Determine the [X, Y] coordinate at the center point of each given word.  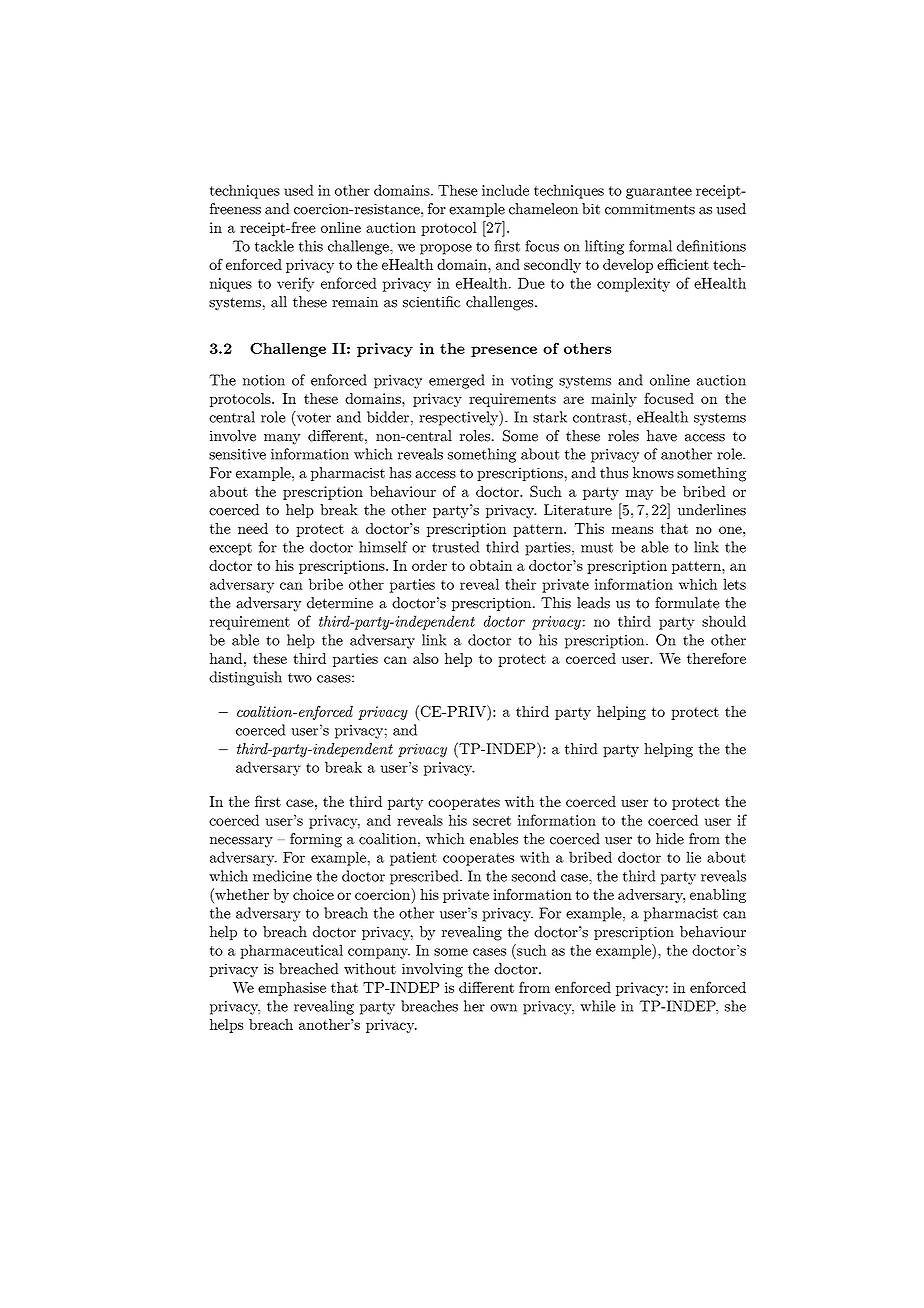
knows [653, 473]
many [282, 439]
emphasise [292, 989]
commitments [650, 209]
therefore [716, 658]
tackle [274, 246]
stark [550, 417]
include [505, 190]
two [300, 678]
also [426, 658]
